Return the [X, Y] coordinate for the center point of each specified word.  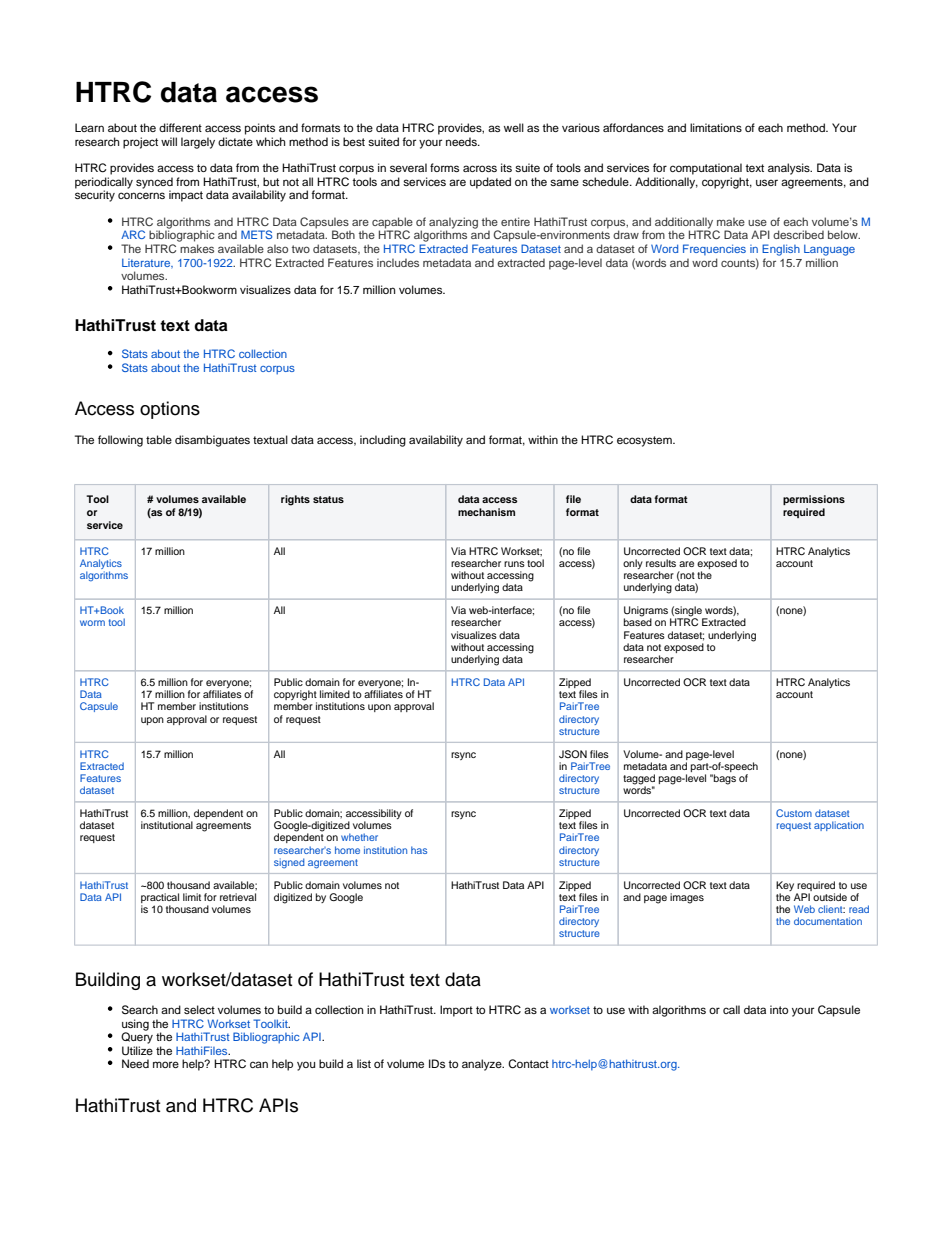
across [480, 168]
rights [295, 500]
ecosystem [645, 441]
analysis [790, 169]
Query [137, 1037]
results [661, 563]
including [383, 441]
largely [198, 143]
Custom [794, 813]
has [419, 850]
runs [514, 564]
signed [289, 863]
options [170, 410]
